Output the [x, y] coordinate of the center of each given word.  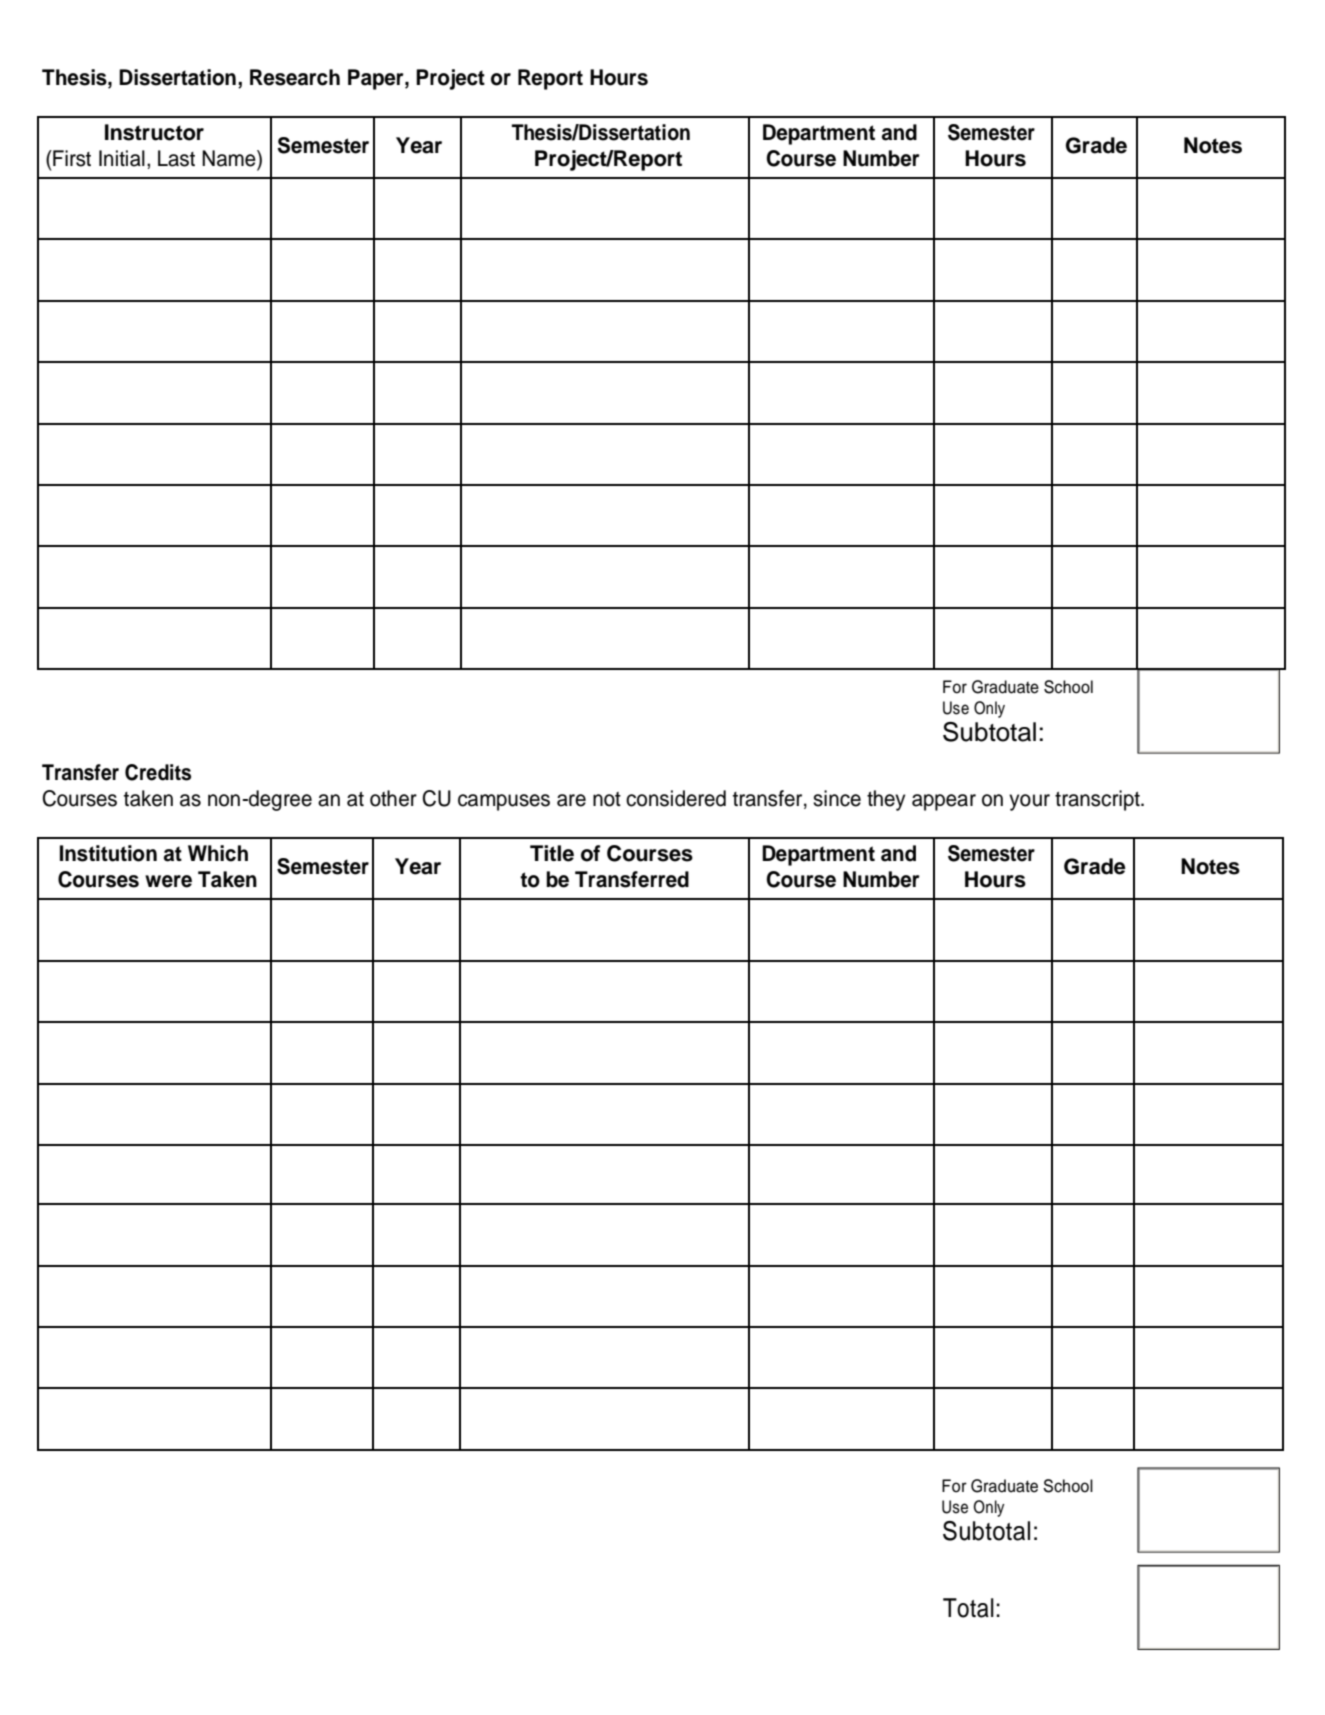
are [571, 800]
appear [944, 802]
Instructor [154, 132]
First [71, 158]
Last [176, 158]
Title [552, 853]
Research [295, 77]
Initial [122, 158]
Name [230, 158]
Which [218, 853]
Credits [158, 772]
